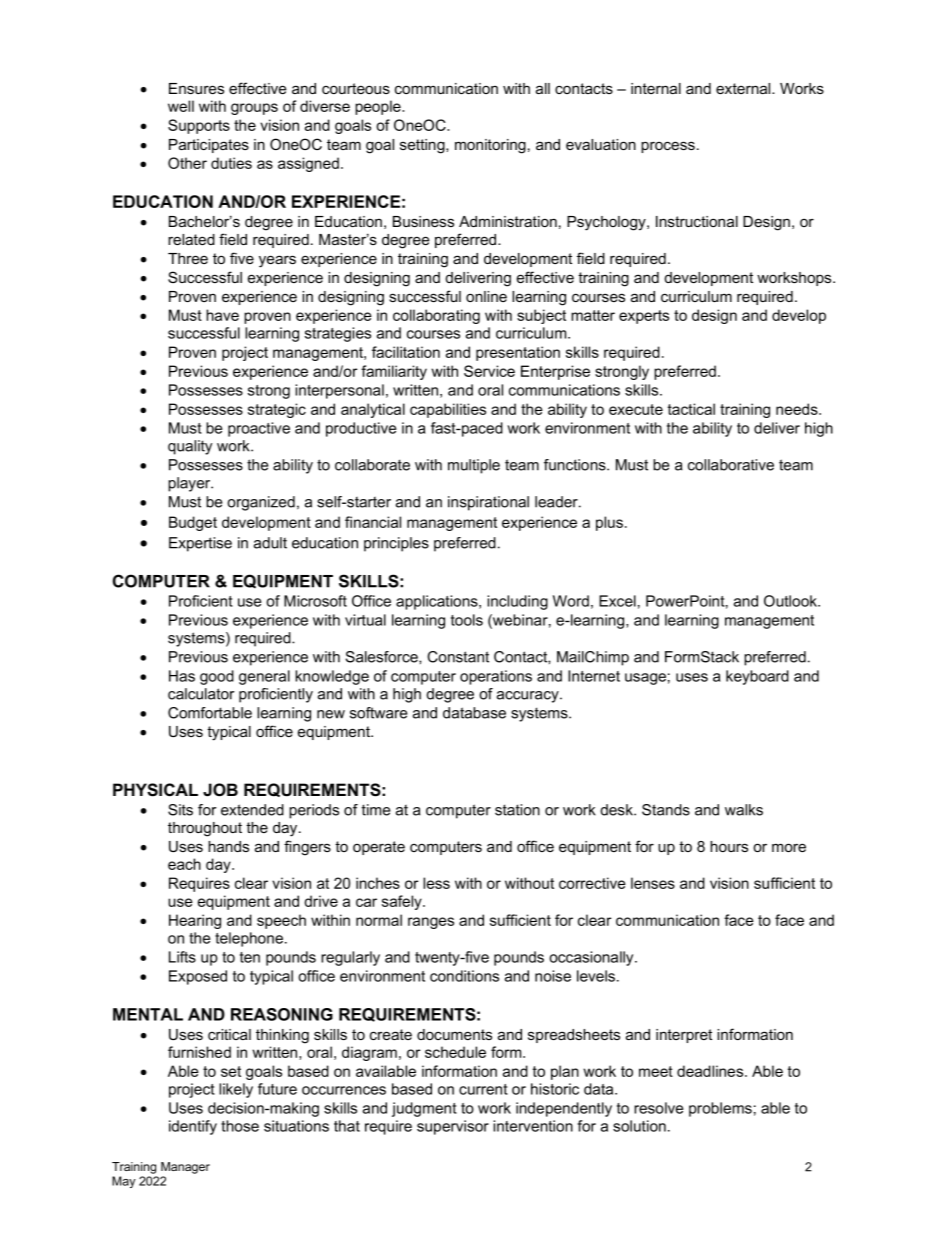 This screenshot has width=952, height=1233. Describe the element at coordinates (217, 677) in the screenshot. I see `good` at that location.
